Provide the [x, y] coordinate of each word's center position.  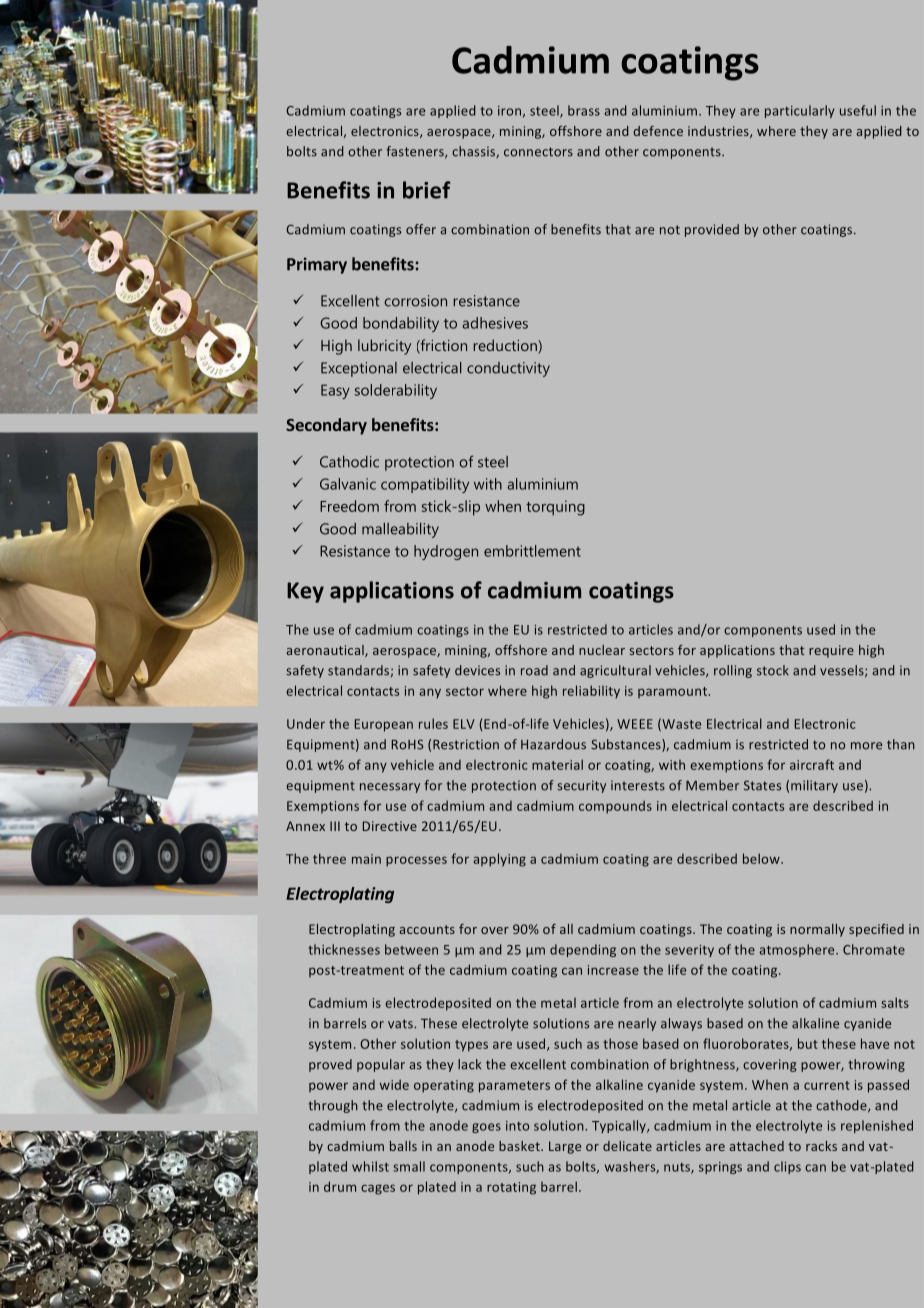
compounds [615, 807]
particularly [800, 111]
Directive [390, 826]
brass [584, 110]
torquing [555, 508]
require [831, 651]
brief [426, 190]
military [814, 786]
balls [403, 1146]
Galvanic [348, 484]
